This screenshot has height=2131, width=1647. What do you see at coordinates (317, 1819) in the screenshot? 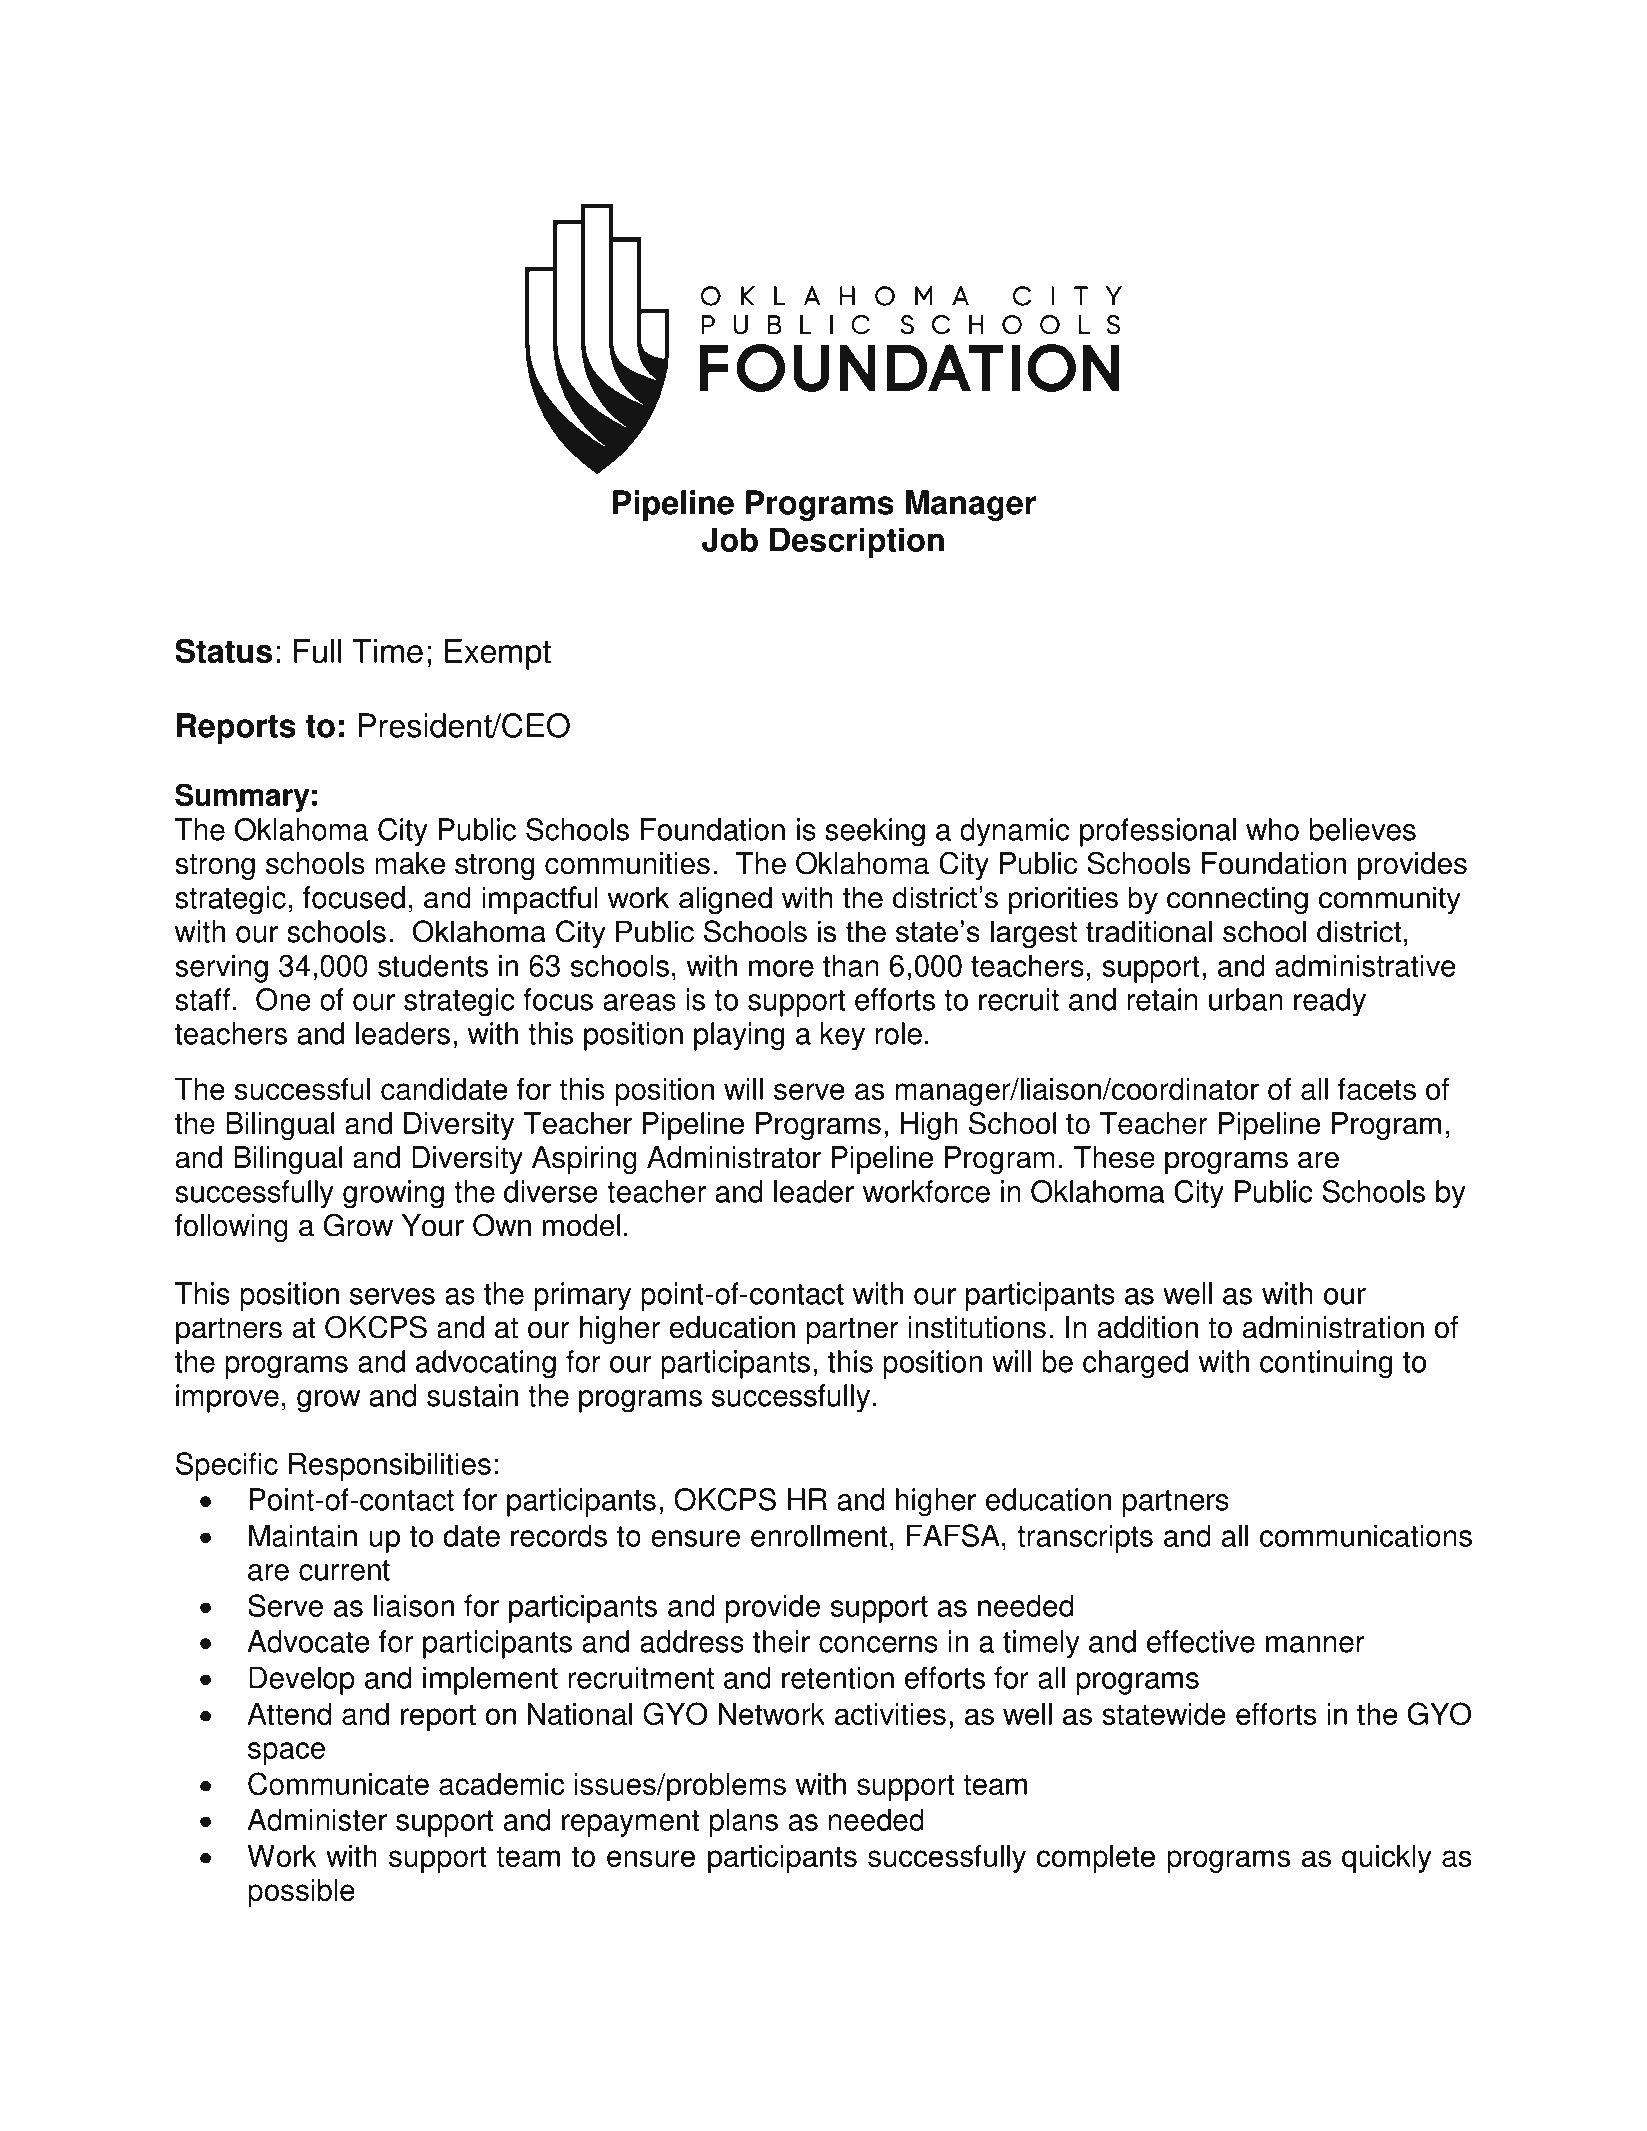
I see `Administer` at bounding box center [317, 1819].
